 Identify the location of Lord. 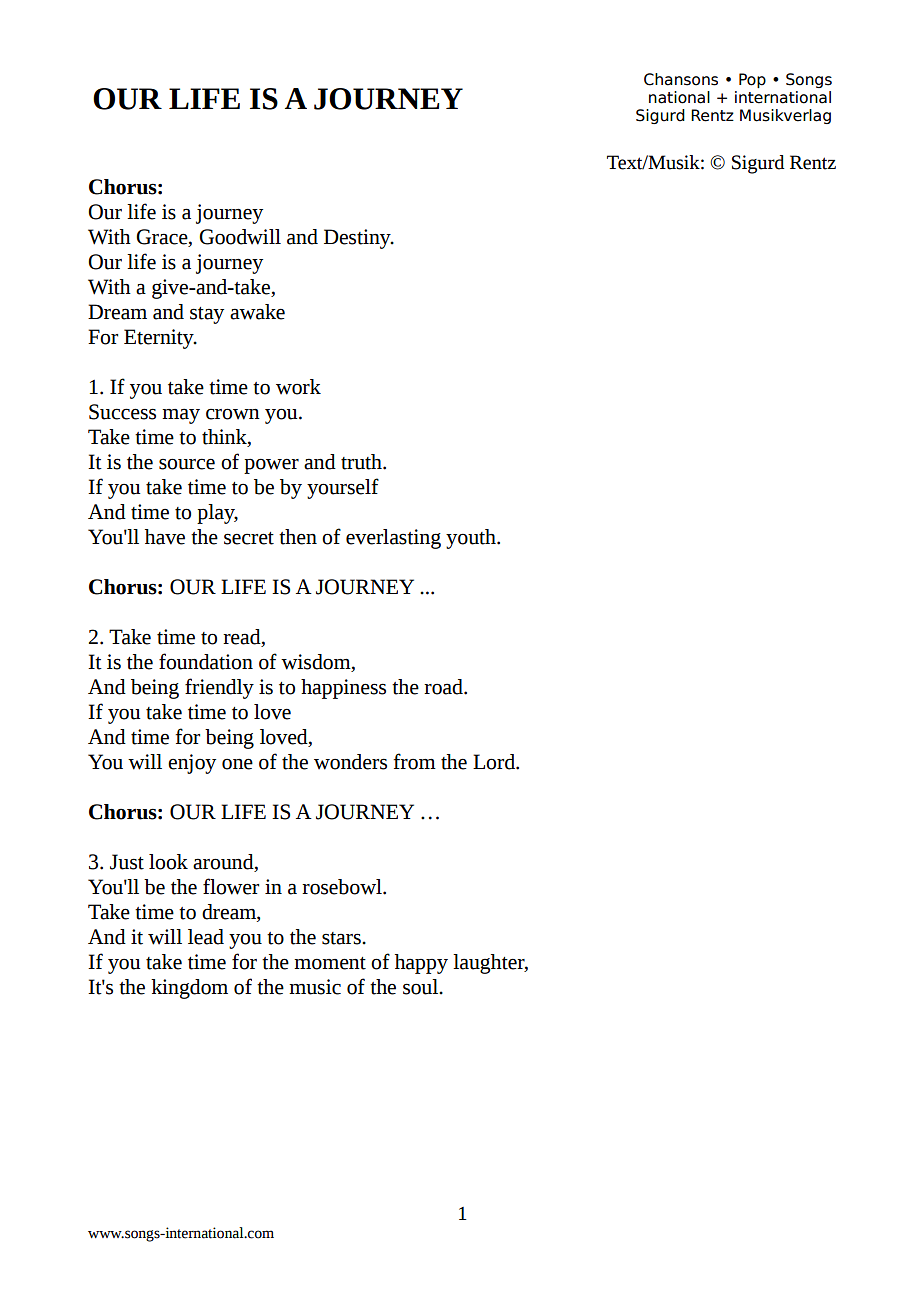
(495, 762).
